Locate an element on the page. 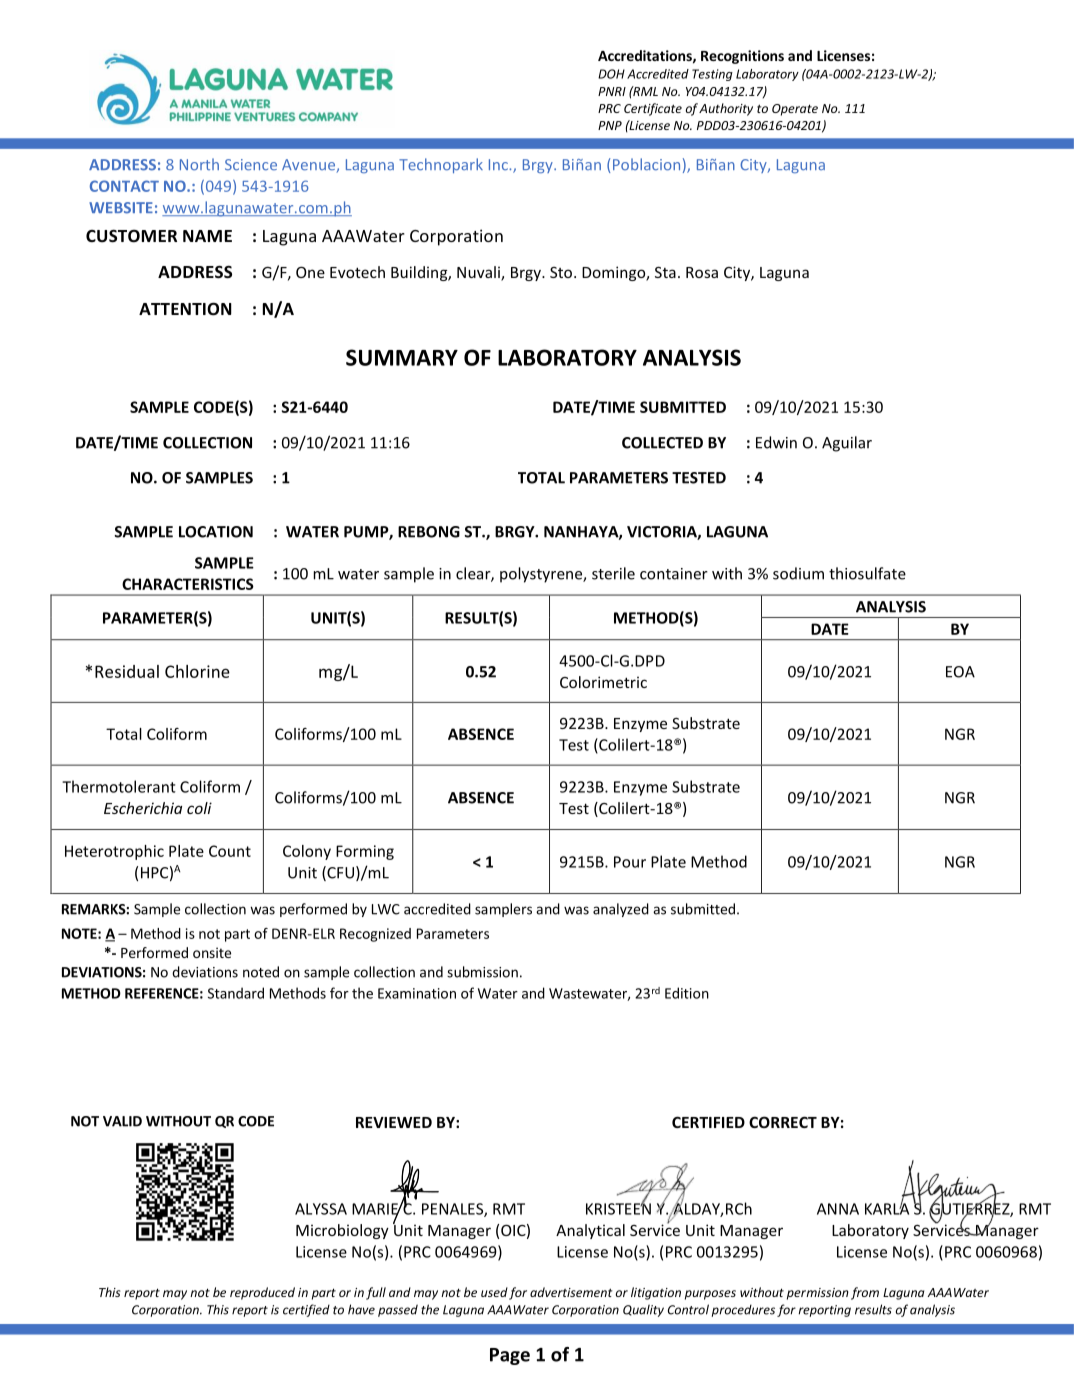 The height and width of the page is (1391, 1075). Edwin is located at coordinates (776, 442).
